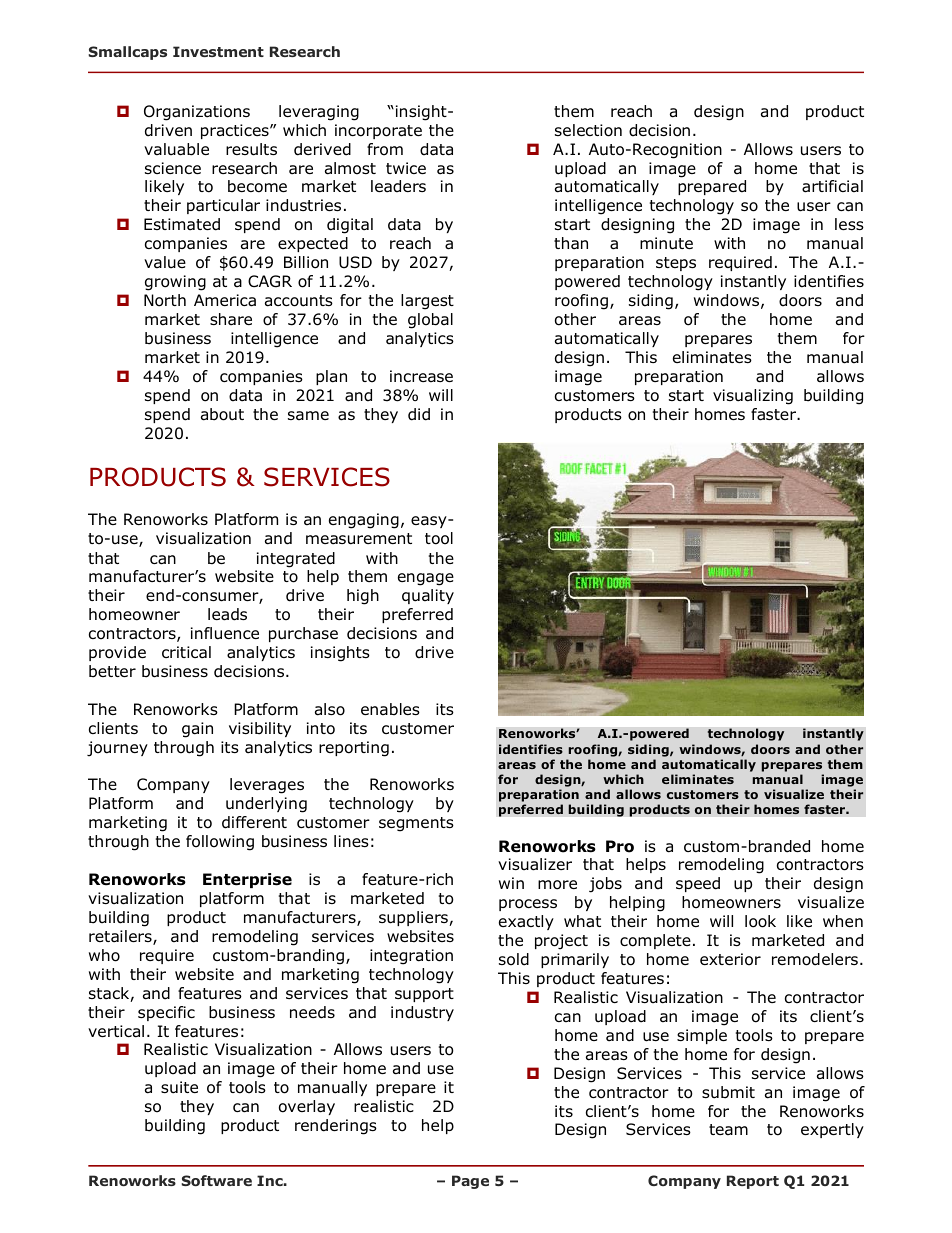 The image size is (952, 1233). What do you see at coordinates (428, 596) in the page?
I see `quality` at bounding box center [428, 596].
